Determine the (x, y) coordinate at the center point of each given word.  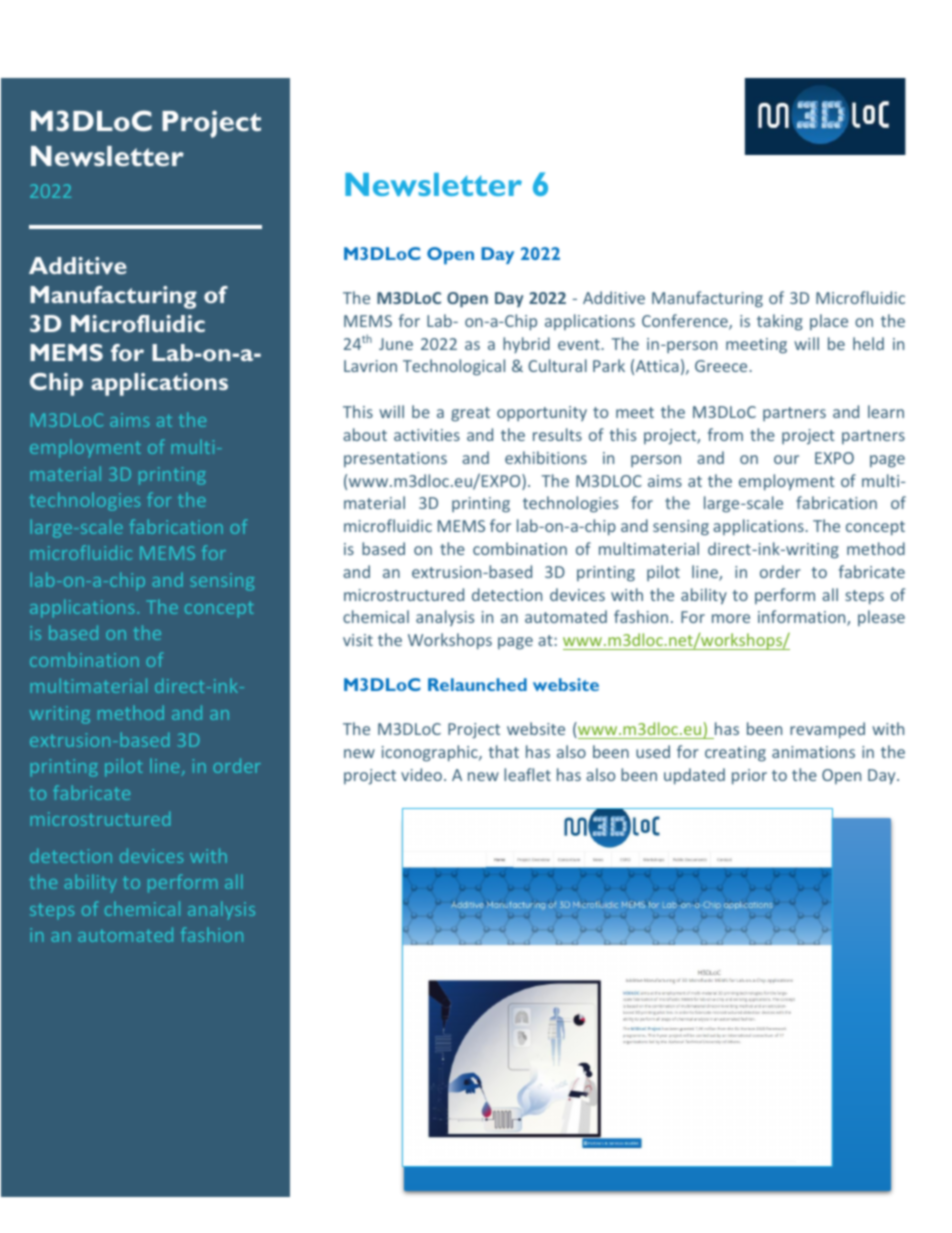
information (803, 618)
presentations (395, 459)
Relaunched (477, 684)
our (786, 459)
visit (358, 640)
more (731, 618)
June (396, 344)
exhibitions (546, 457)
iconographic (431, 753)
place (829, 322)
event (579, 344)
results (557, 434)
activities (427, 435)
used (653, 751)
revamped (827, 730)
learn (886, 411)
